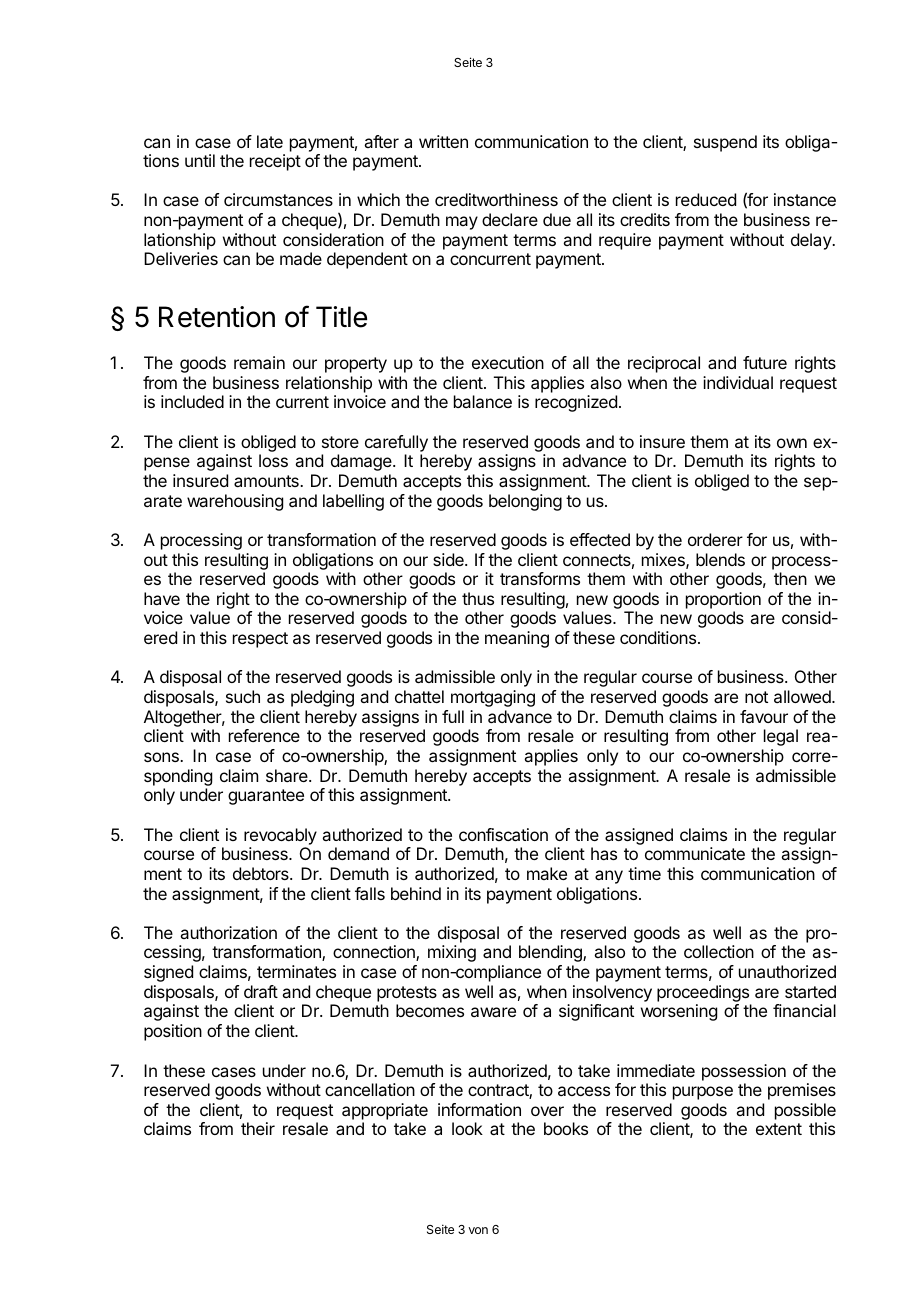  I want to click on creditworthiness, so click(496, 199).
